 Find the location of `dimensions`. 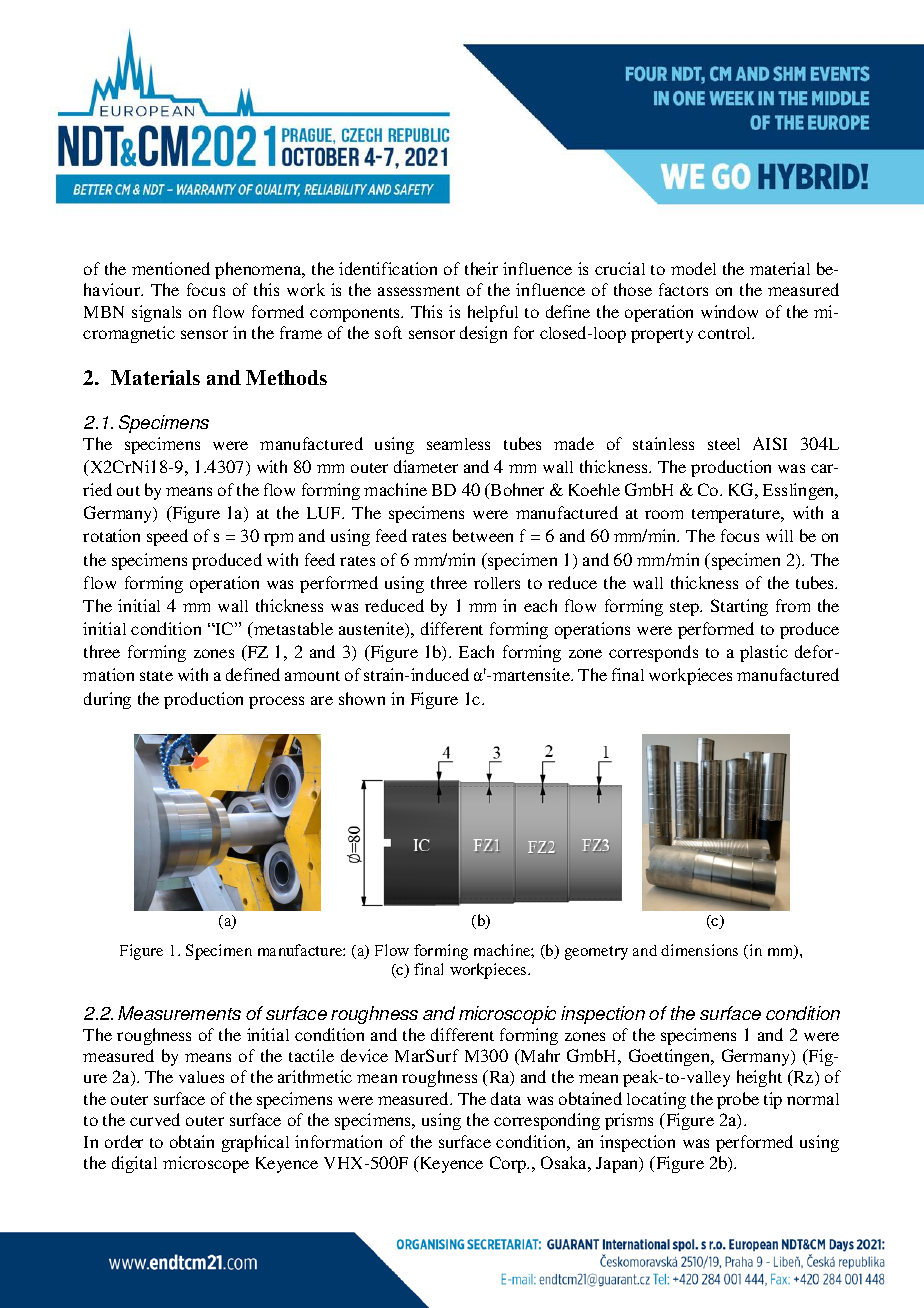

dimensions is located at coordinates (699, 950).
